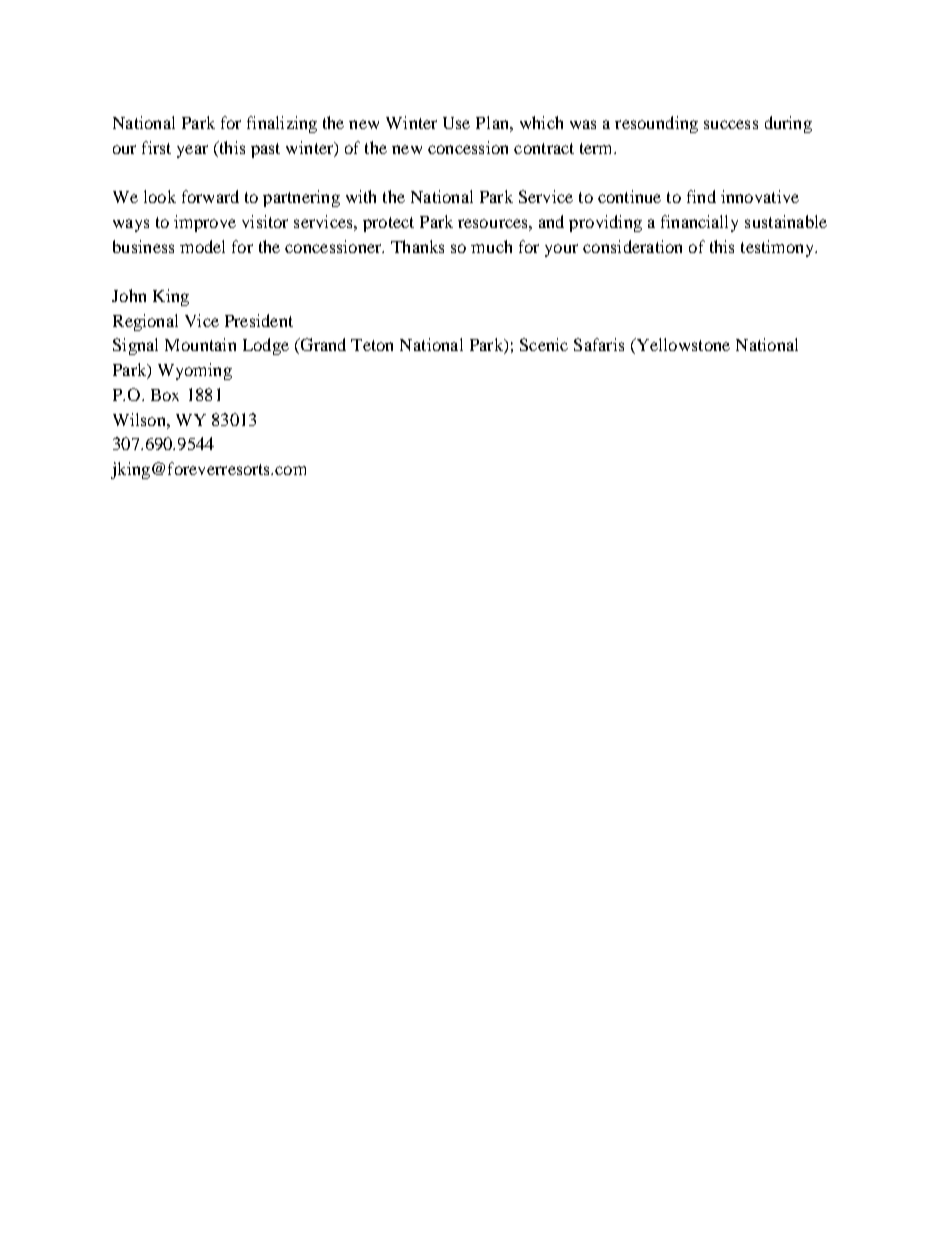  I want to click on Box, so click(165, 395).
